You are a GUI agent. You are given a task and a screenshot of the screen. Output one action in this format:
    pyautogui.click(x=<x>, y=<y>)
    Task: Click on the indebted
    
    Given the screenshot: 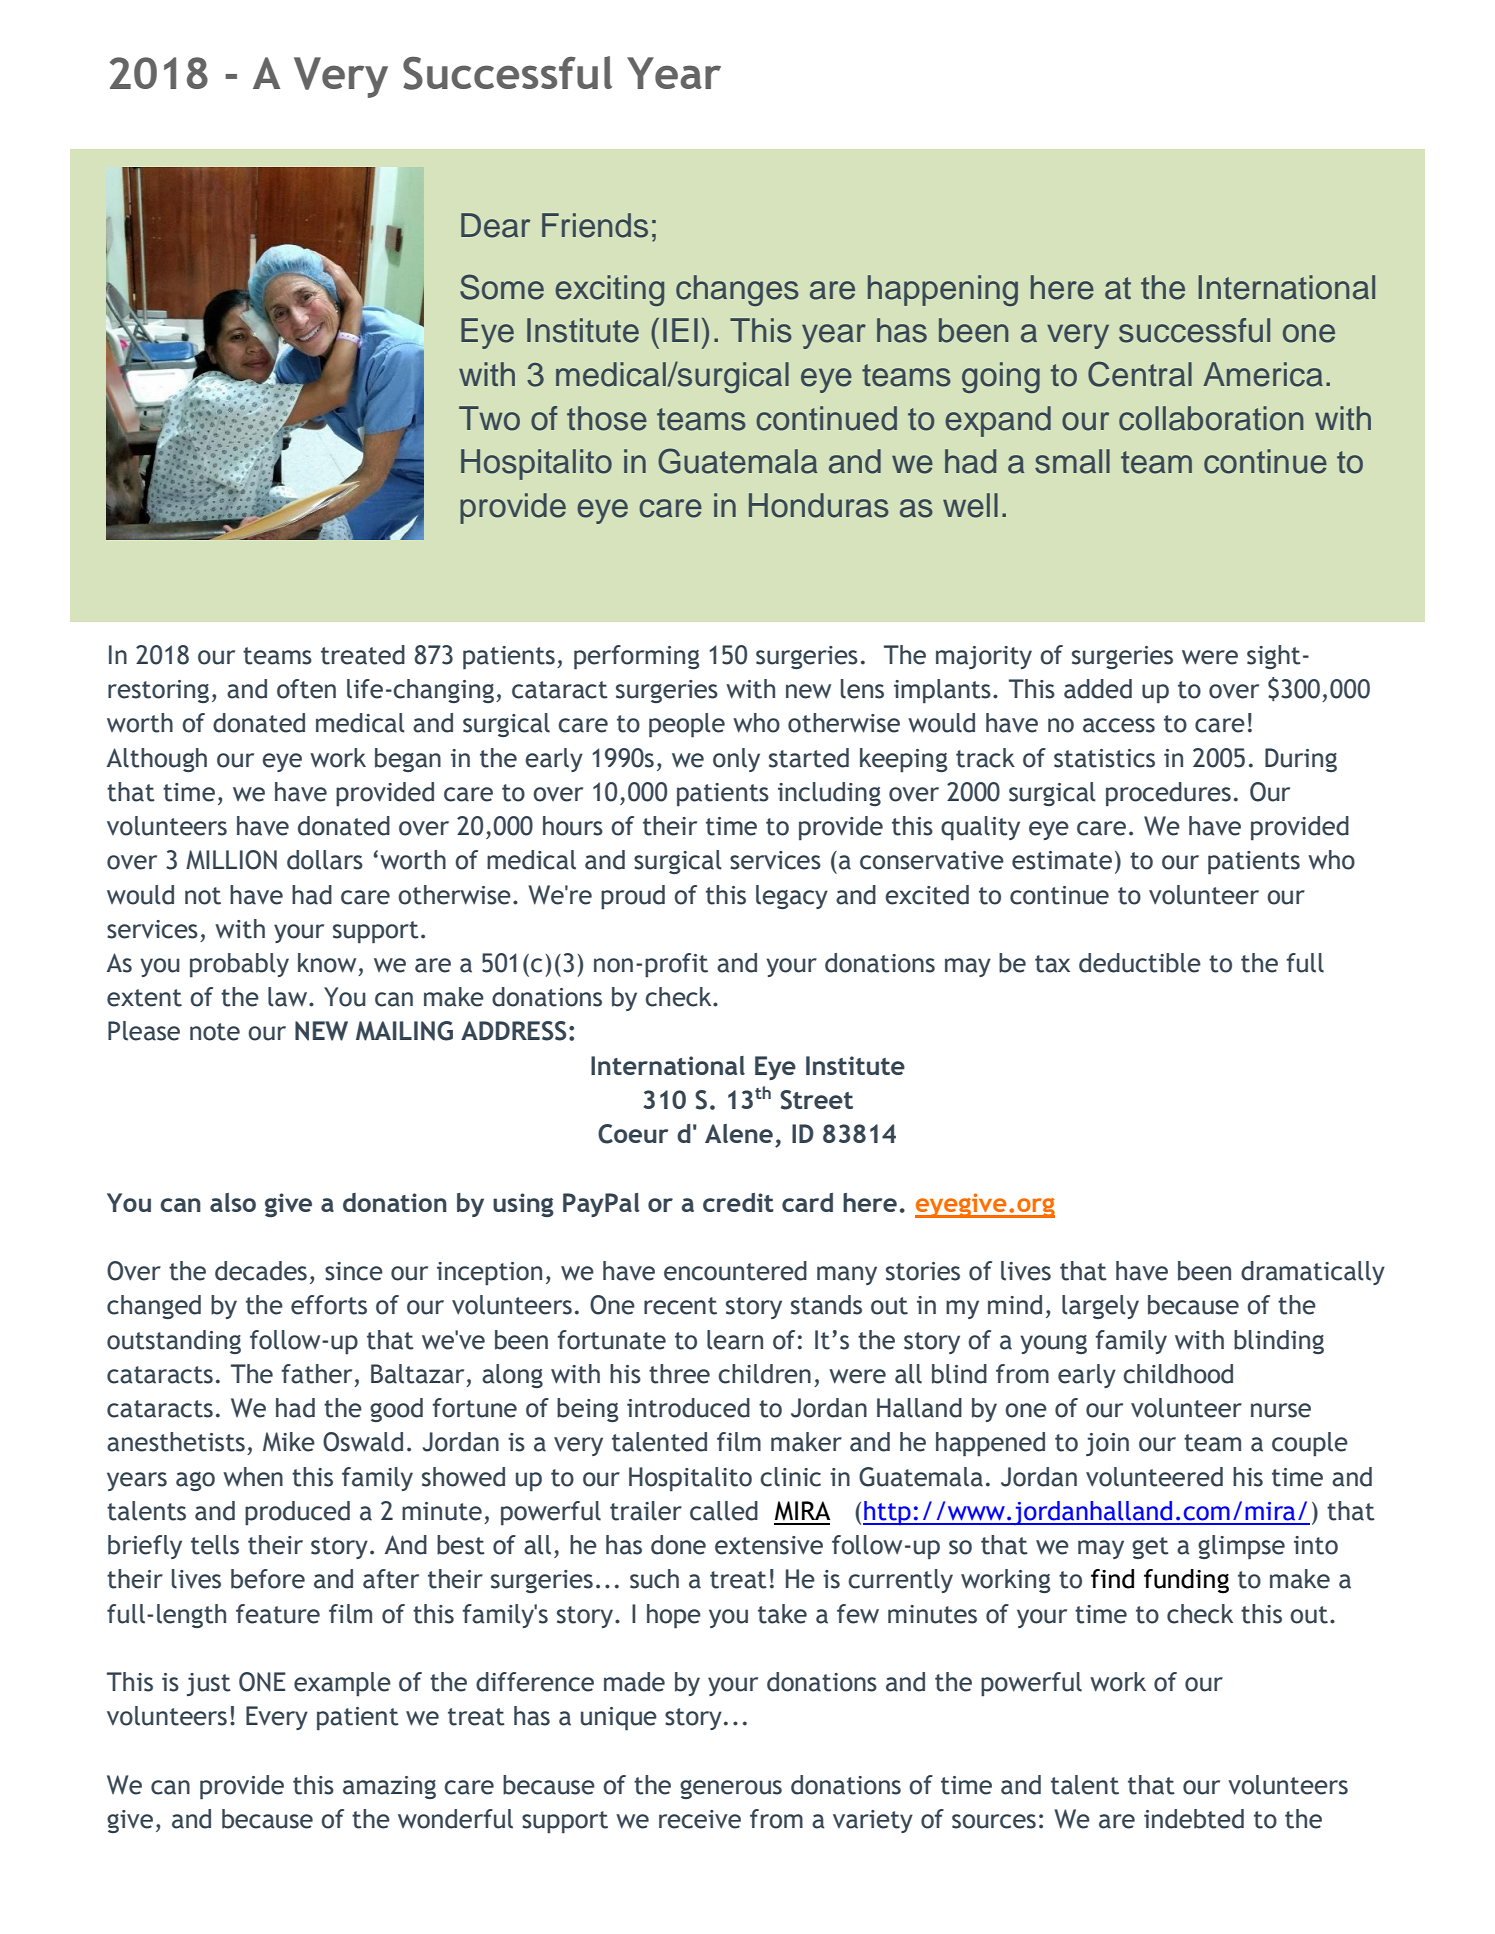 What is the action you would take?
    pyautogui.click(x=1194, y=1819)
